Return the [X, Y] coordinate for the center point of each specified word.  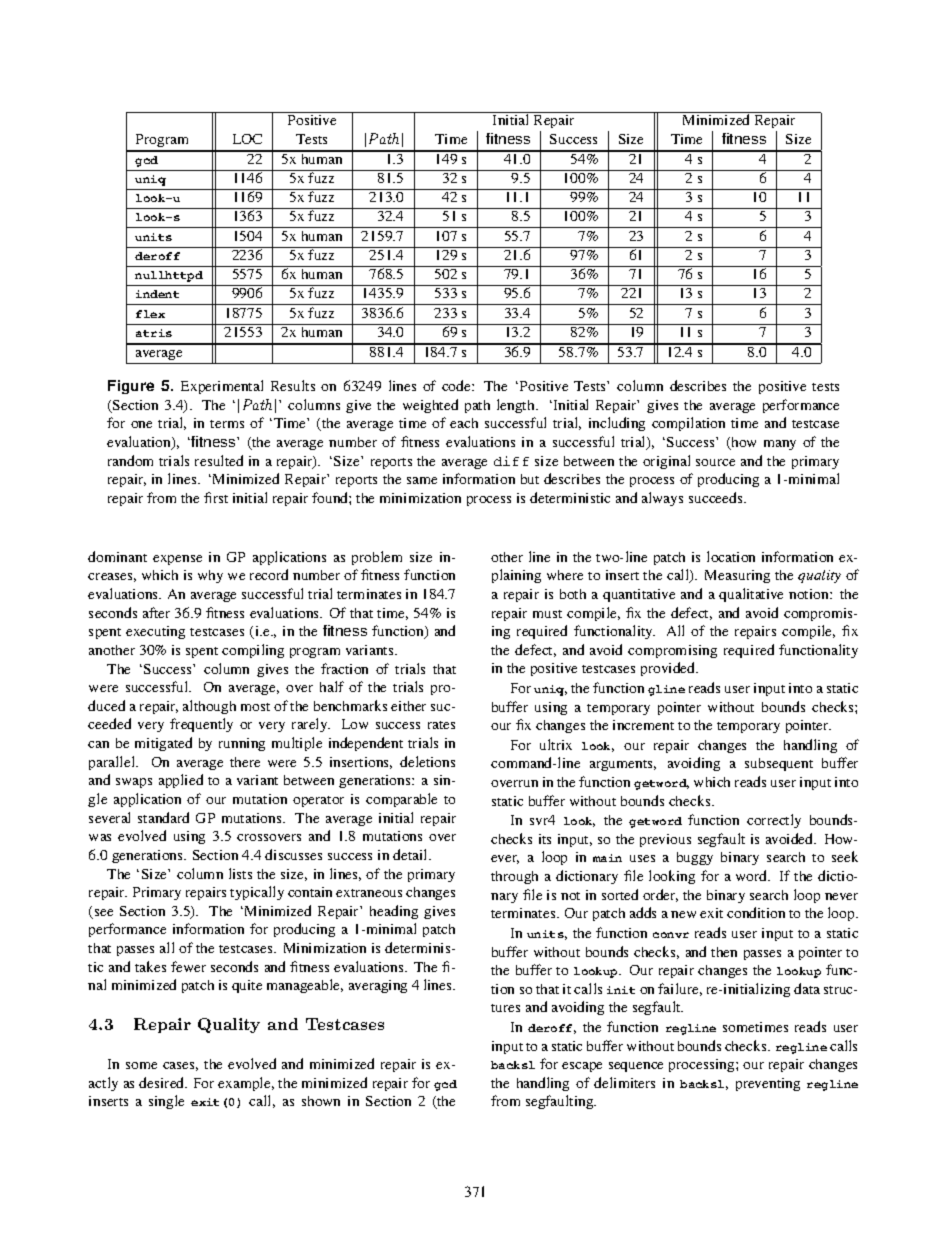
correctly [774, 821]
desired [163, 1082]
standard [163, 817]
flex [150, 314]
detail [411, 854]
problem [377, 558]
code [457, 385]
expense [177, 560]
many [780, 445]
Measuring [737, 576]
